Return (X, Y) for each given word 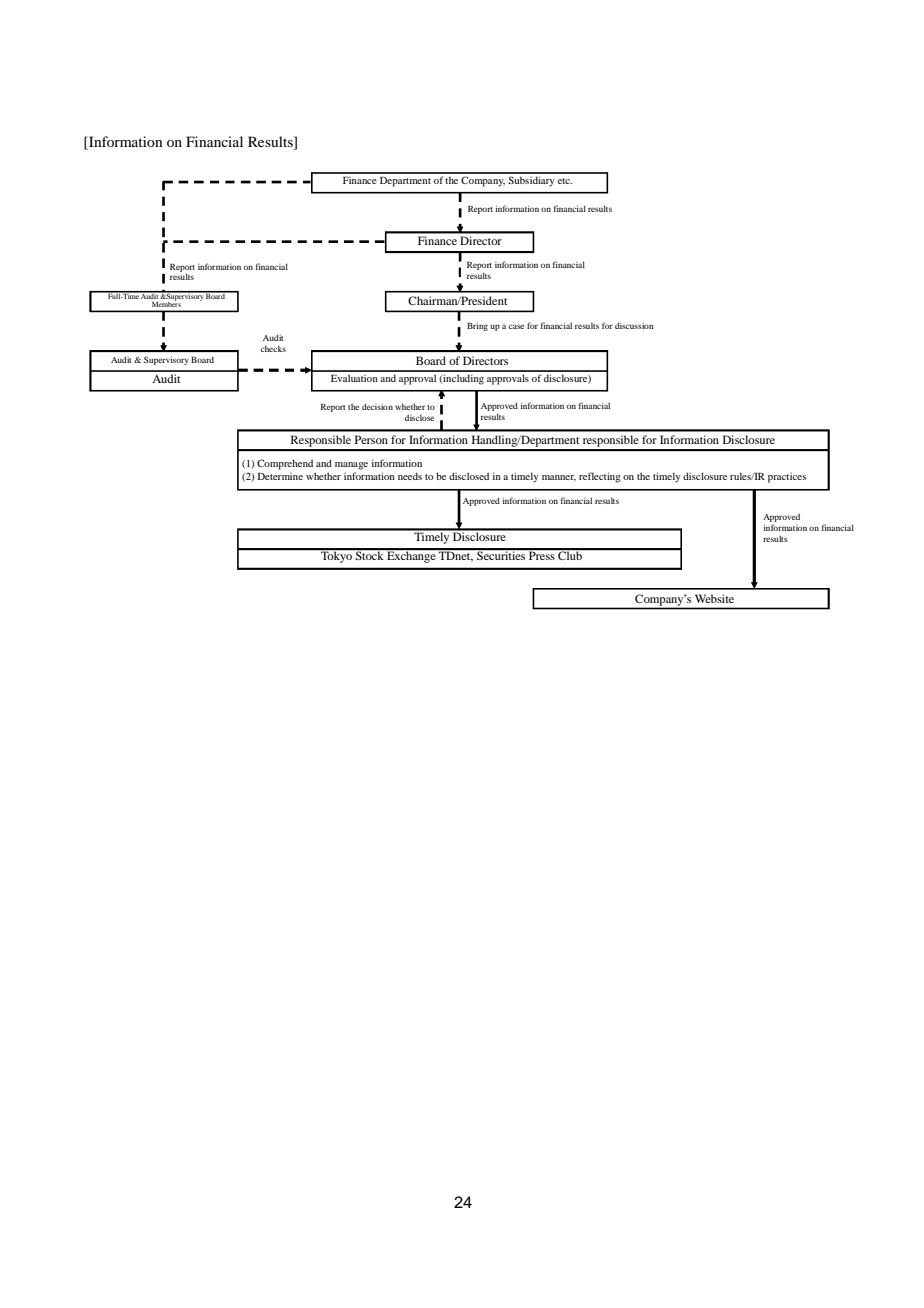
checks (273, 349)
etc (565, 181)
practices (787, 478)
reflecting (600, 477)
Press (542, 554)
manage (351, 466)
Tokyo (337, 556)
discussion (634, 325)
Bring (477, 326)
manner (559, 478)
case (516, 326)
